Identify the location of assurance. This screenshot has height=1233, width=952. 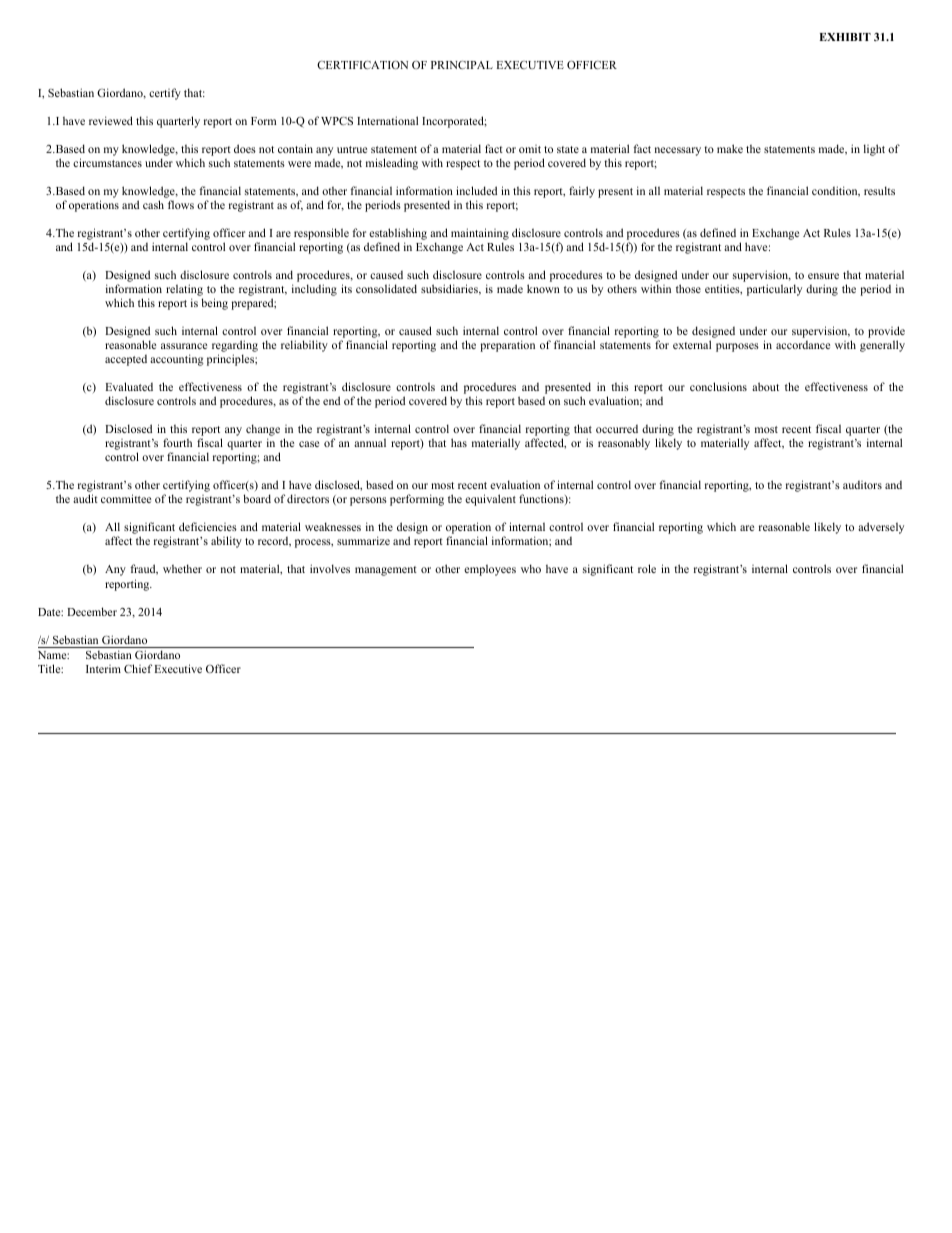
(184, 346).
